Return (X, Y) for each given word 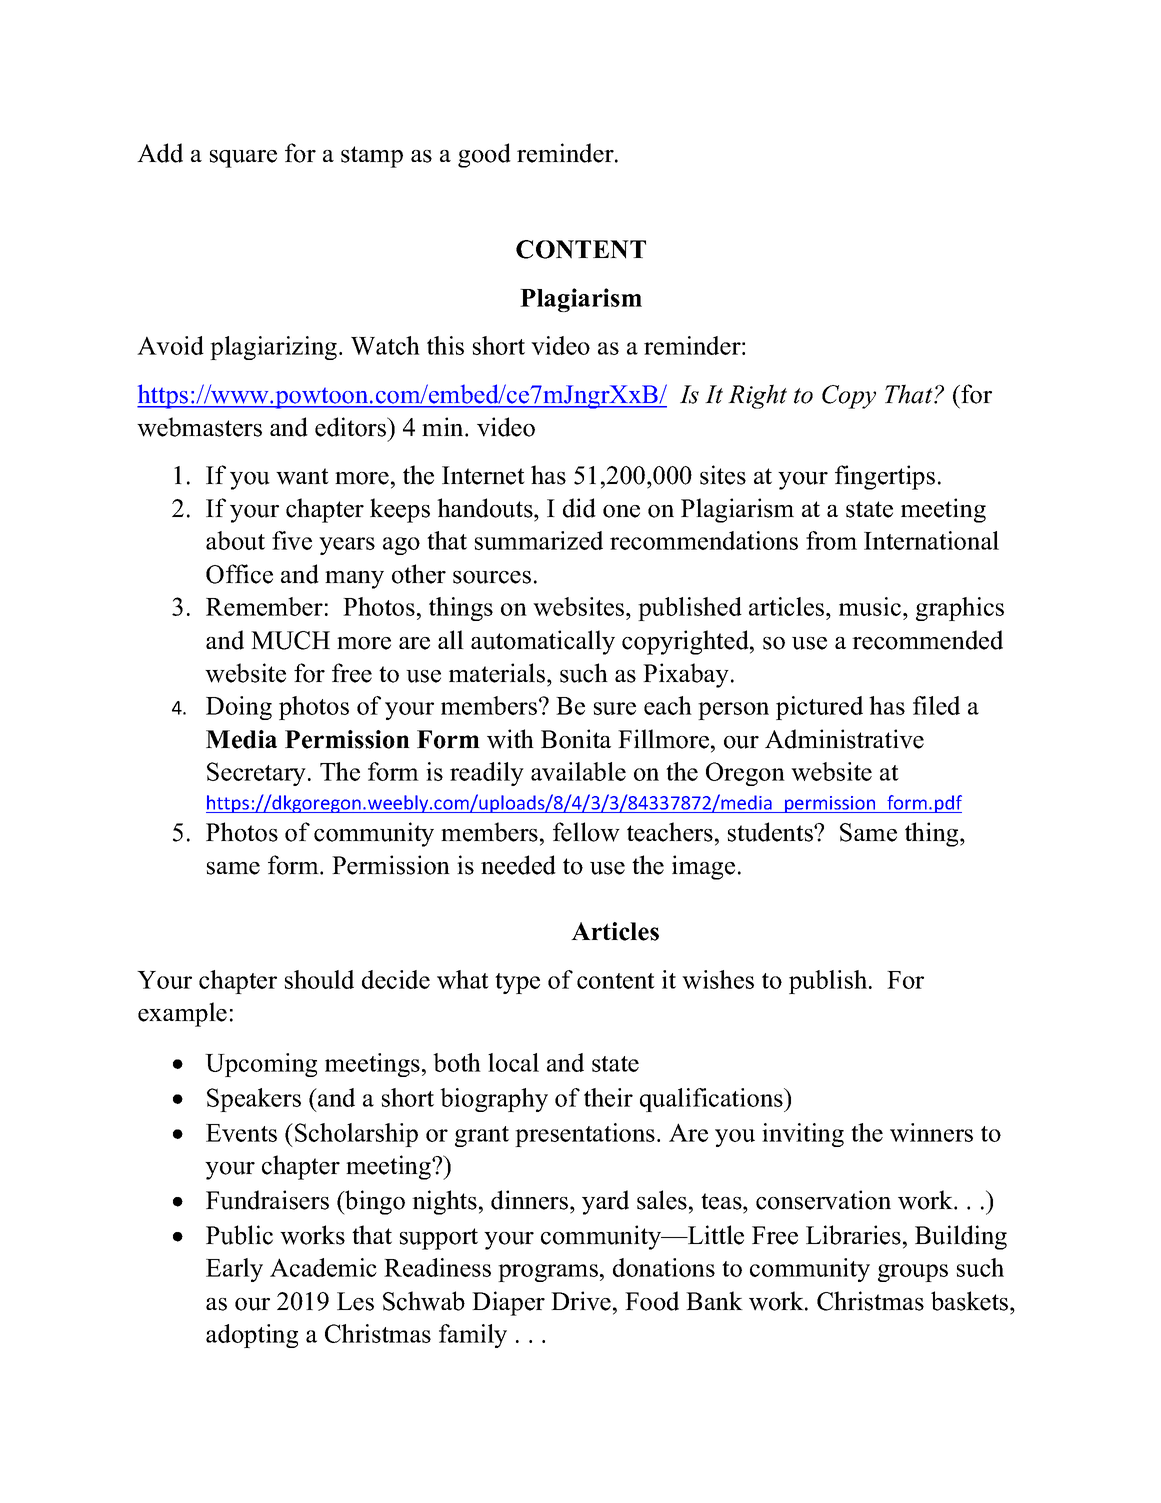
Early (234, 1270)
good (484, 155)
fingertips (885, 477)
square (243, 159)
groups (913, 1273)
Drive (581, 1301)
